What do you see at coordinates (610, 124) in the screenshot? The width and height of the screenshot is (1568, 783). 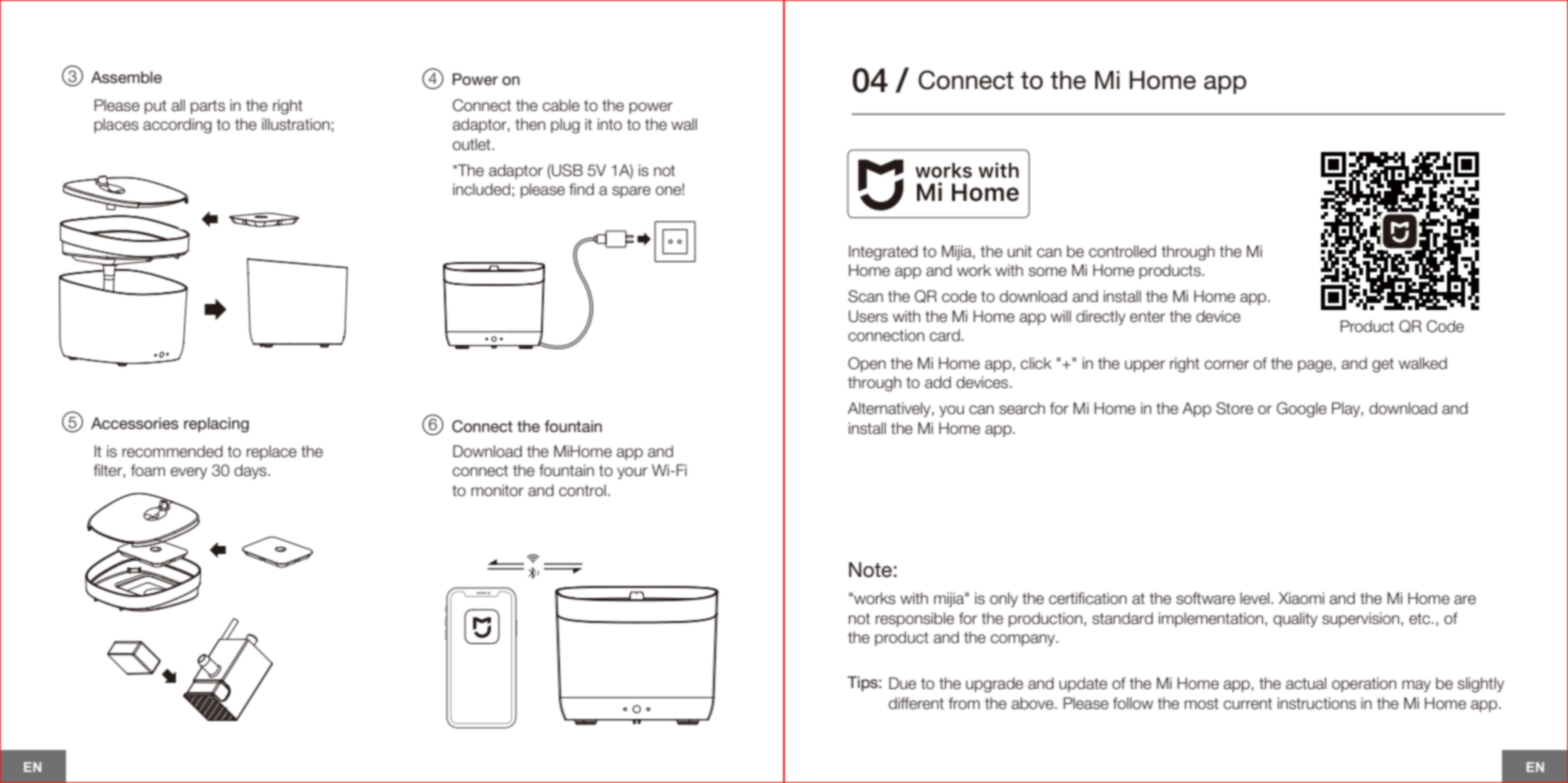 I see `into` at bounding box center [610, 124].
